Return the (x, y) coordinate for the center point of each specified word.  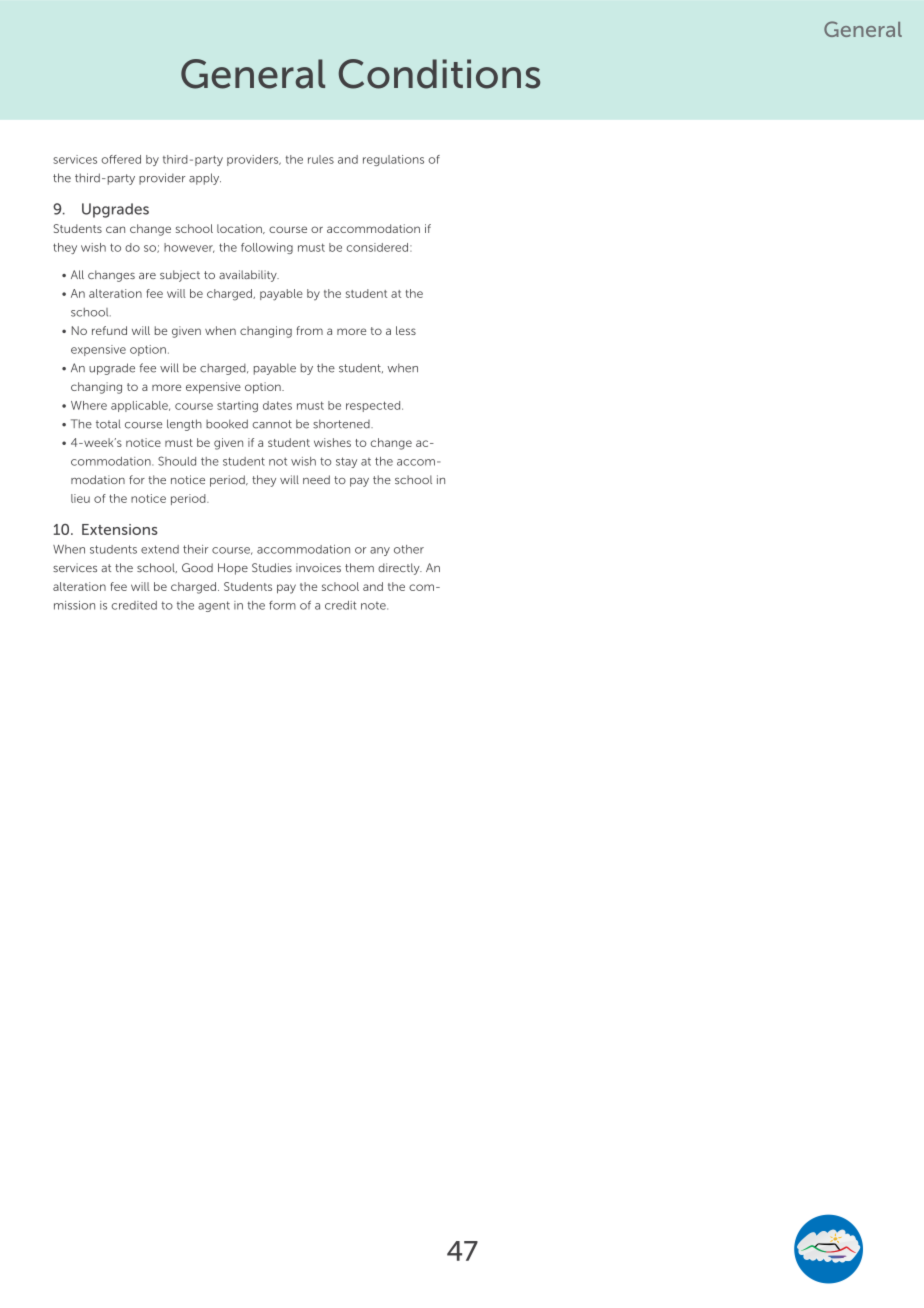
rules (321, 159)
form (282, 605)
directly (400, 569)
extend (160, 549)
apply (205, 179)
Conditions (439, 74)
